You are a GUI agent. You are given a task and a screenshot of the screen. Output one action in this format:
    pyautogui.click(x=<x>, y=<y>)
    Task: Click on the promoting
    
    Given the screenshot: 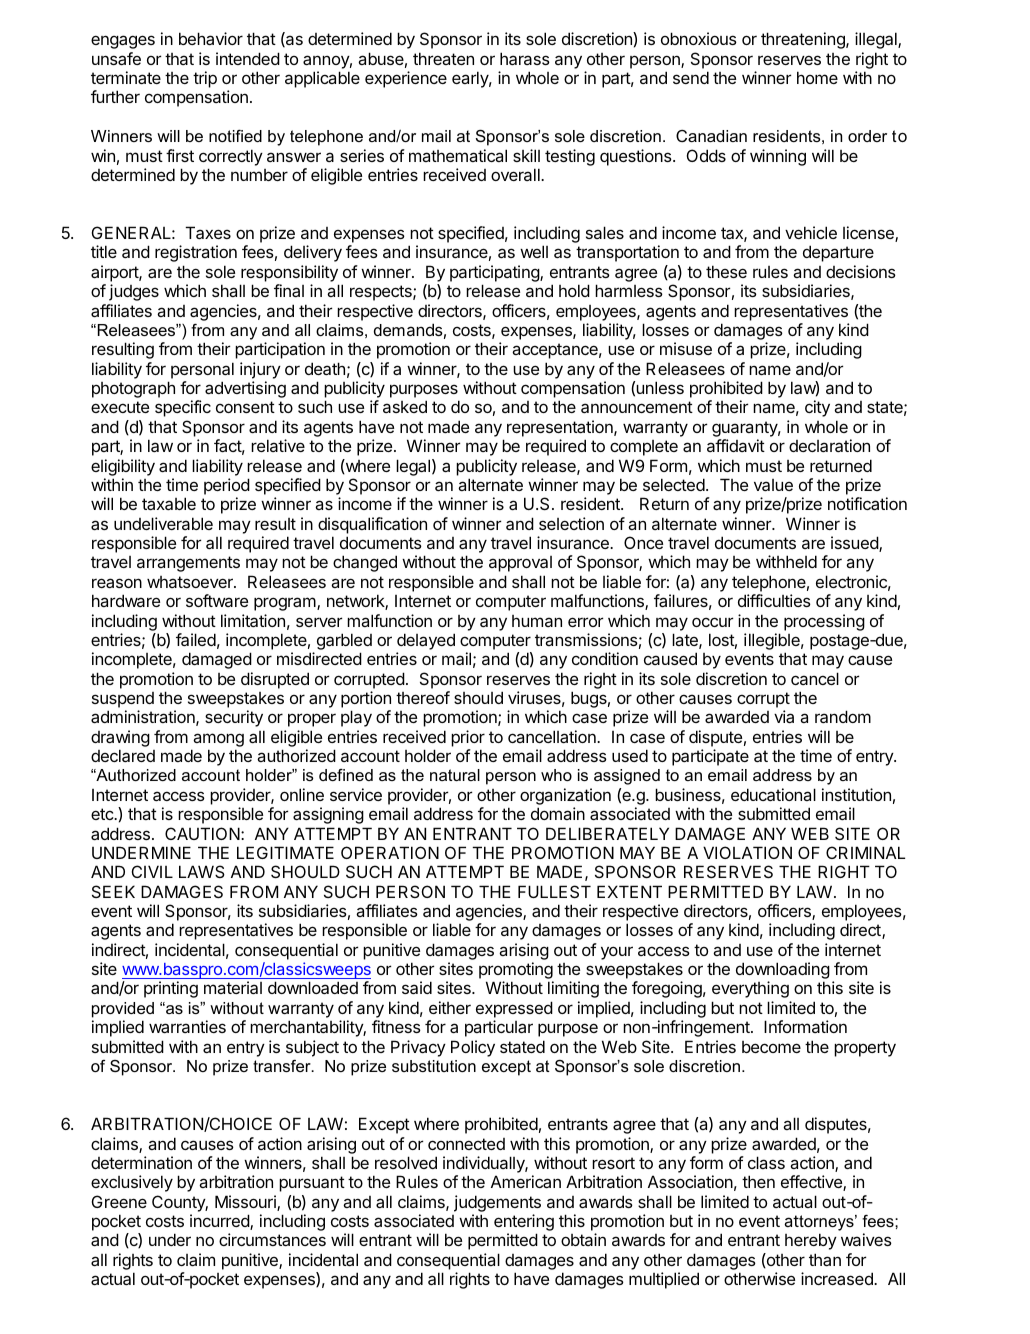 What is the action you would take?
    pyautogui.click(x=516, y=972)
